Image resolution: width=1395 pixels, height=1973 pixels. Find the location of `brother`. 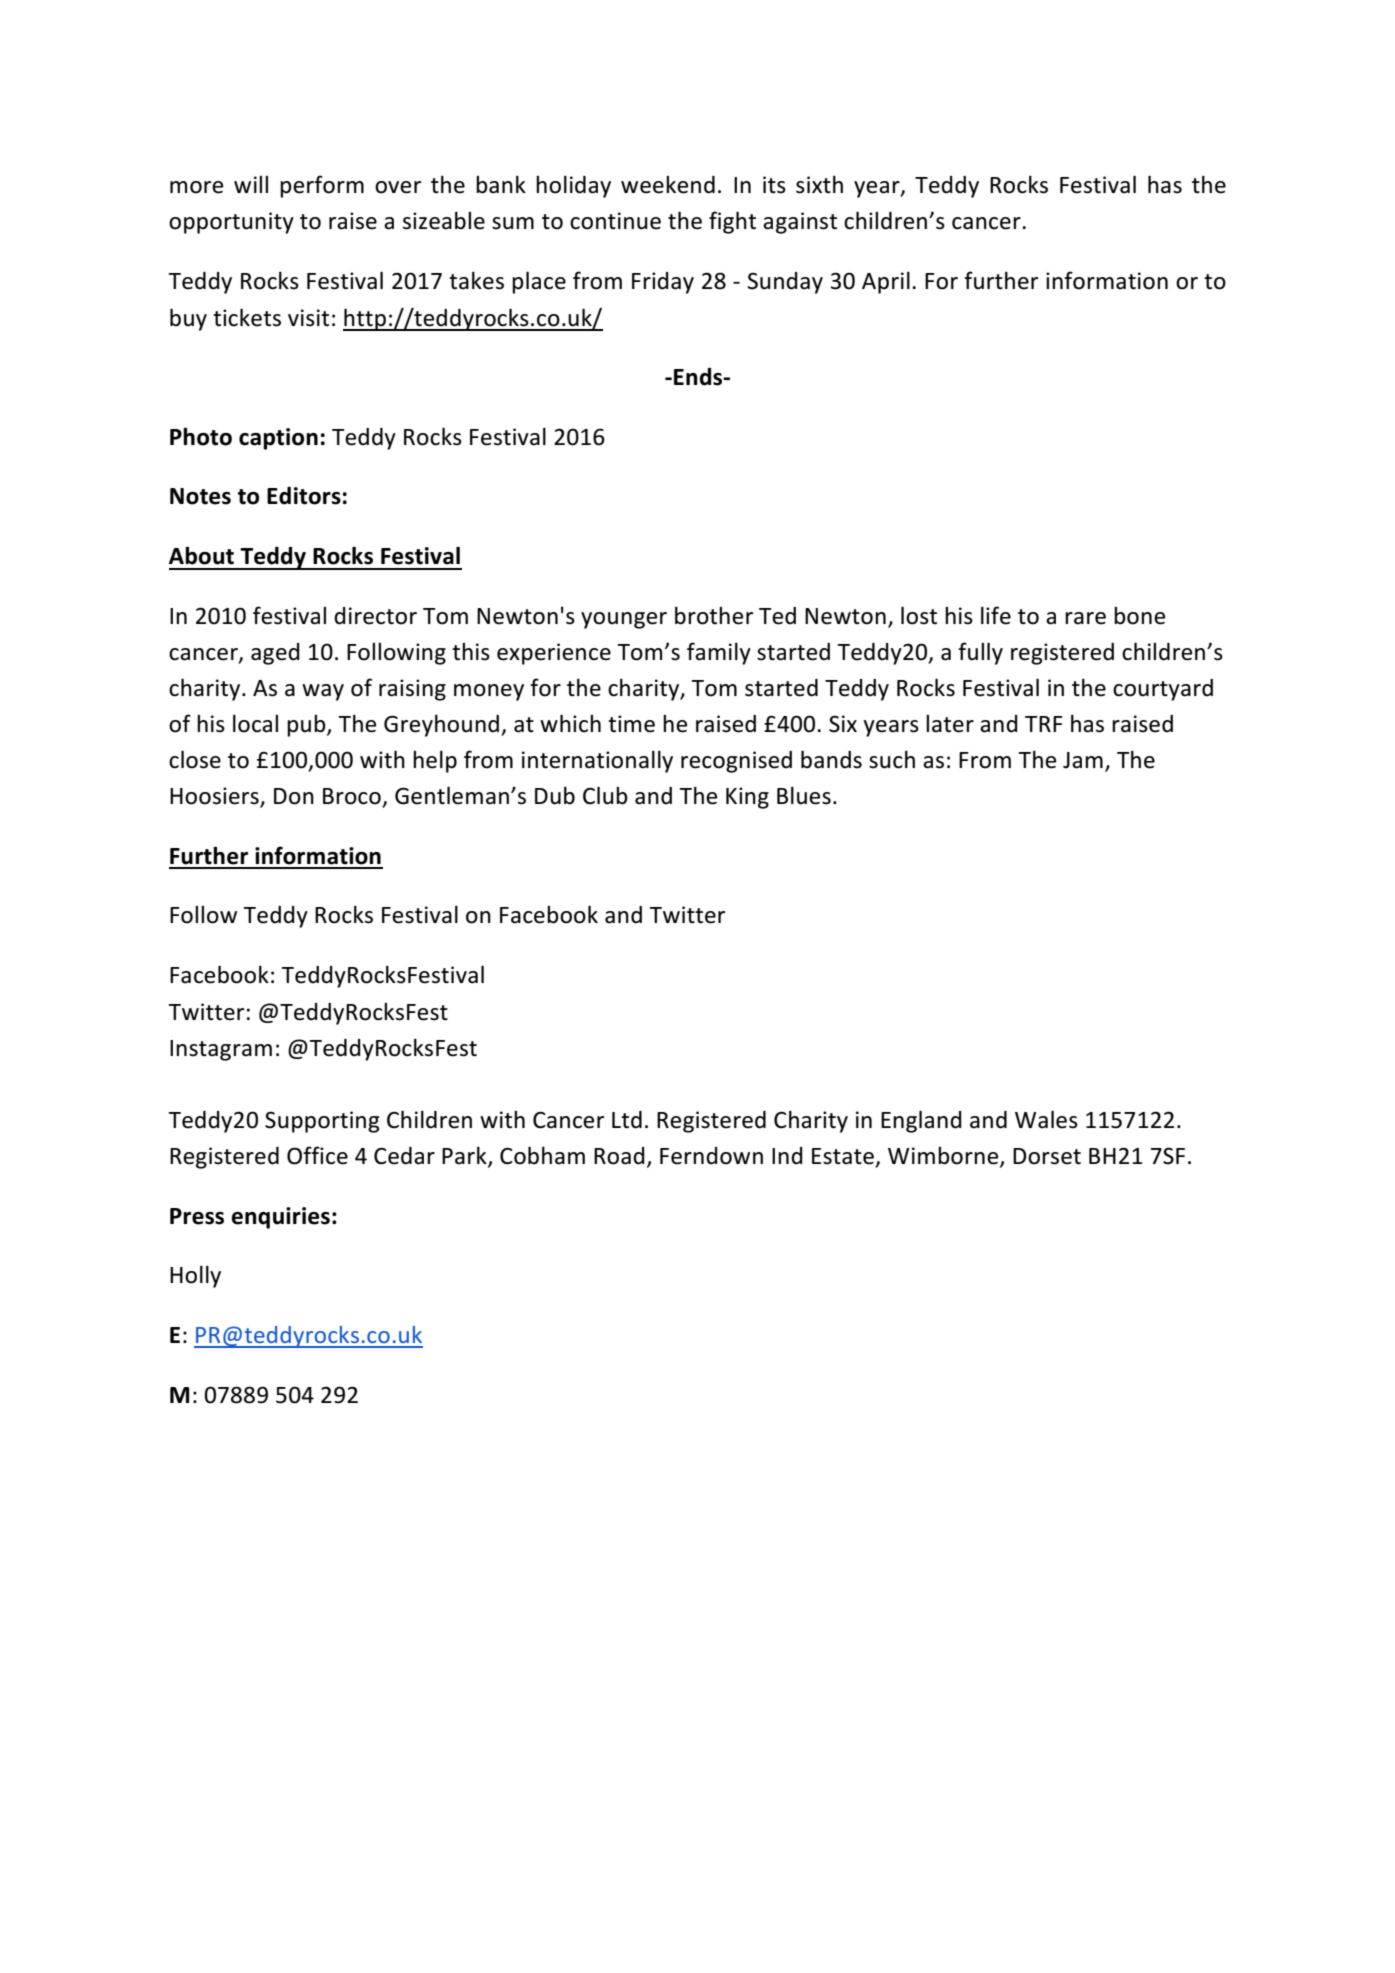

brother is located at coordinates (714, 615).
